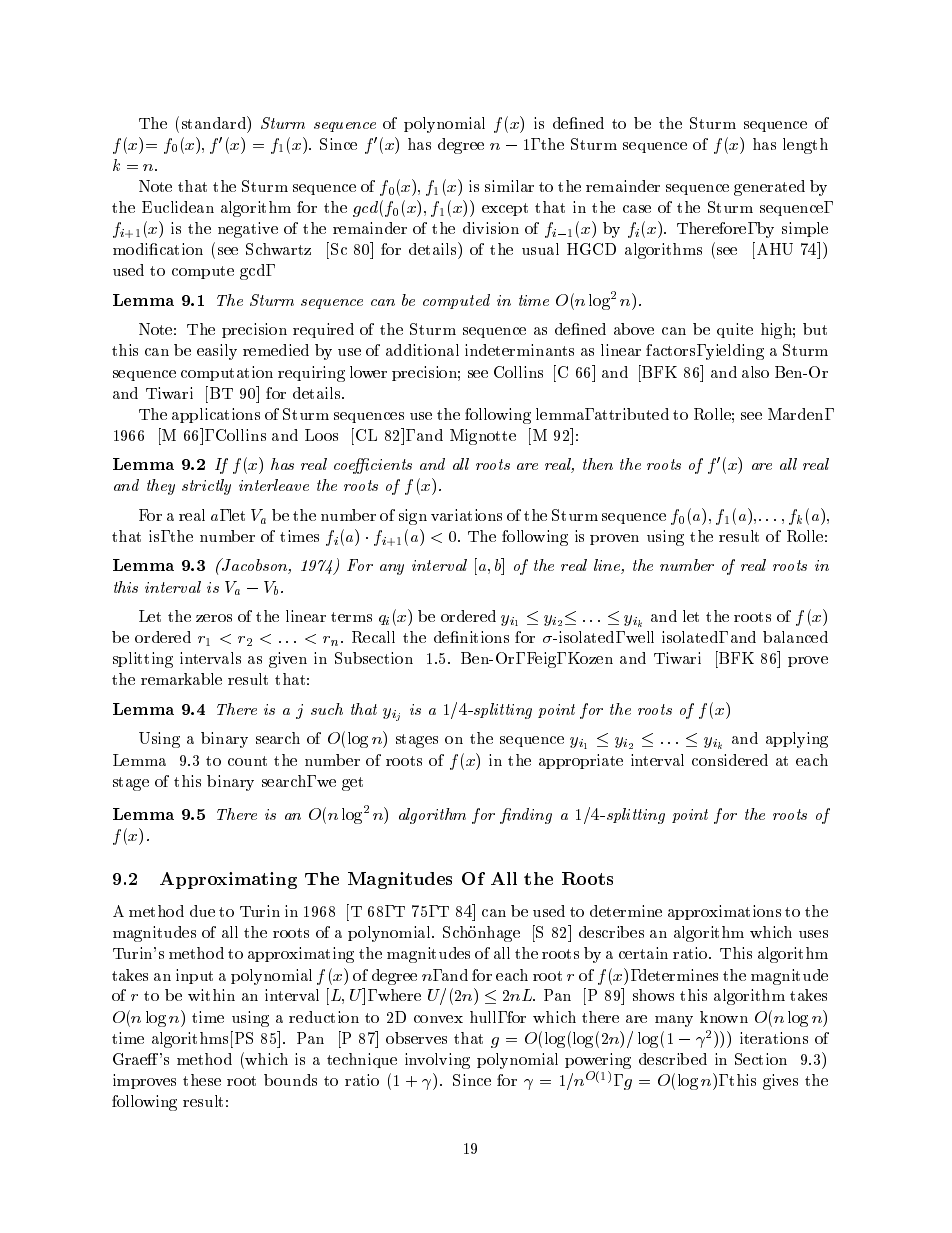  I want to click on zeros, so click(214, 618).
